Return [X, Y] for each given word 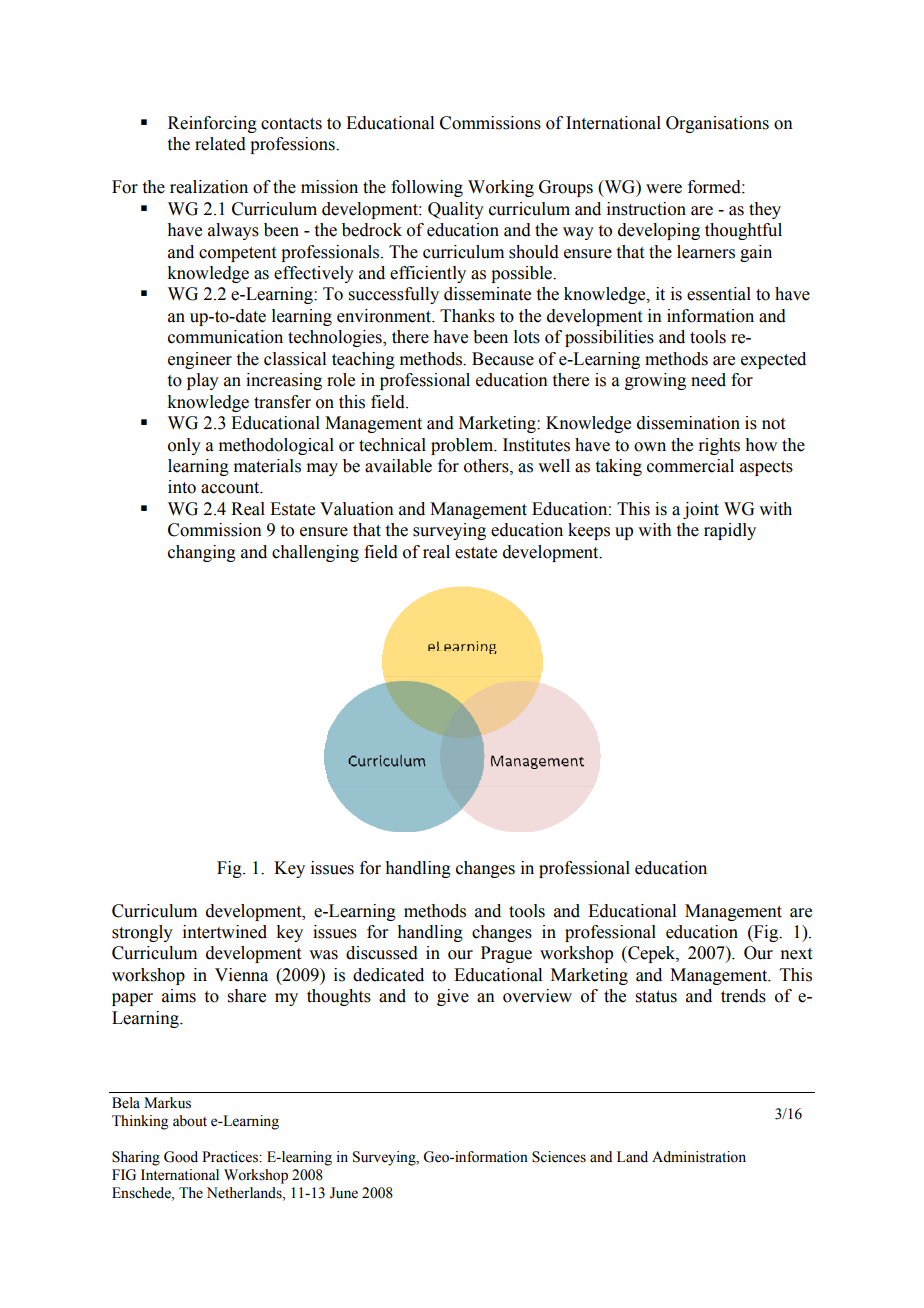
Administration [699, 1157]
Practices [231, 1157]
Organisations [717, 124]
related [220, 144]
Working [501, 188]
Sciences [559, 1157]
